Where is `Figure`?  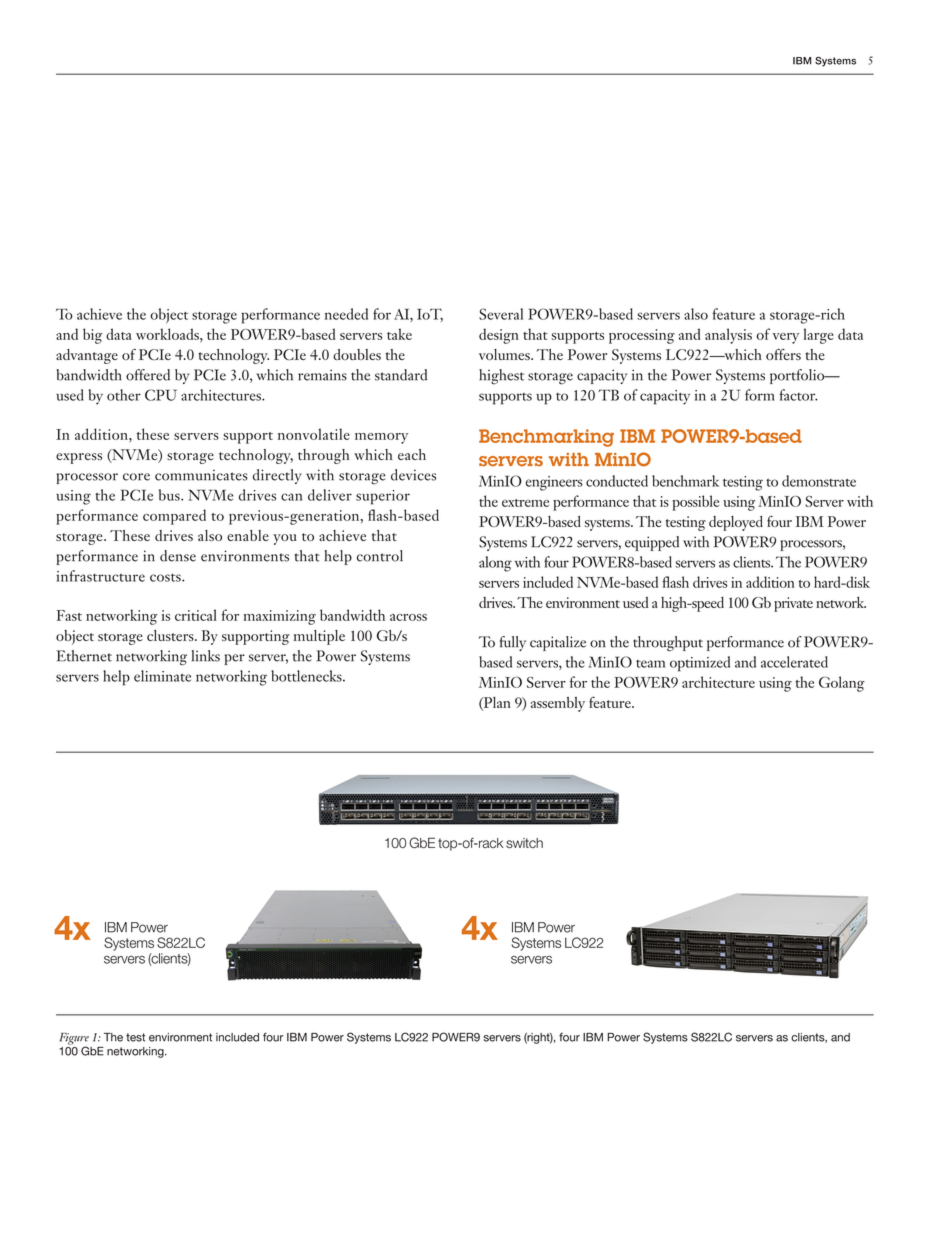 Figure is located at coordinates (74, 1040).
